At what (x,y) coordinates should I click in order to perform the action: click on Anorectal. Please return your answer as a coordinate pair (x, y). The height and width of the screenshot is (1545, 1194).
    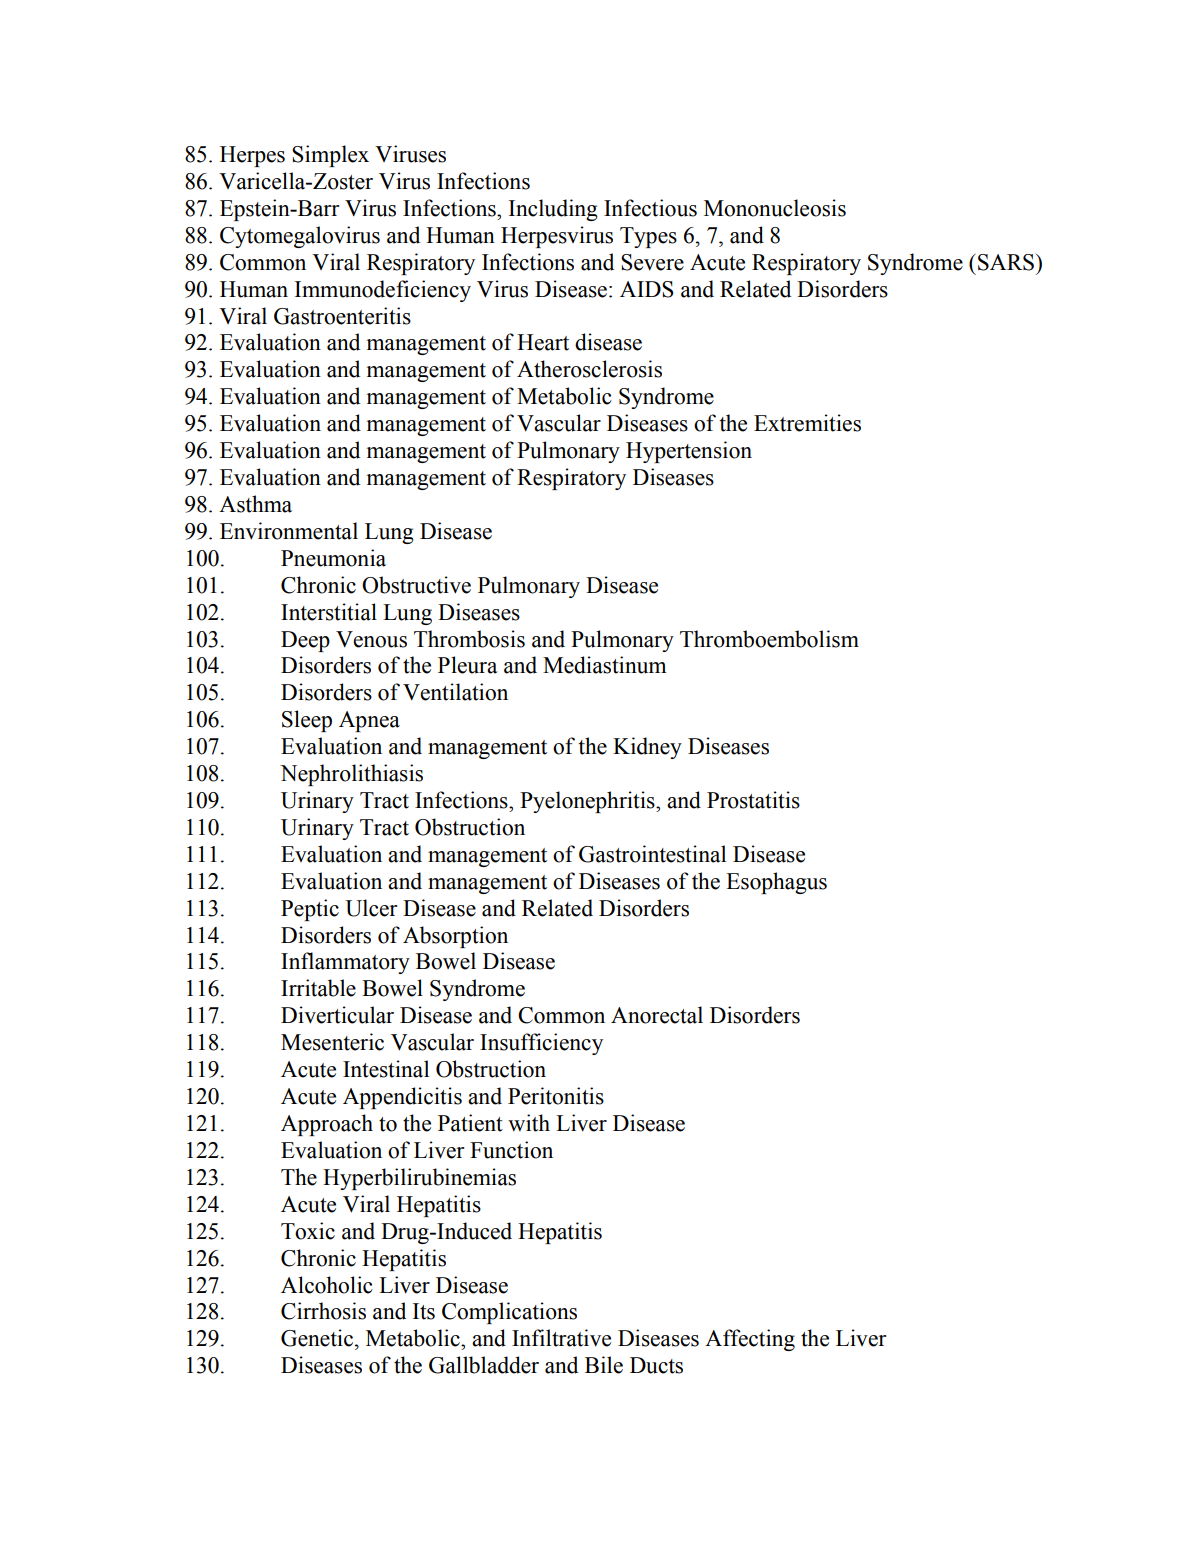
    Looking at the image, I should click on (657, 1015).
